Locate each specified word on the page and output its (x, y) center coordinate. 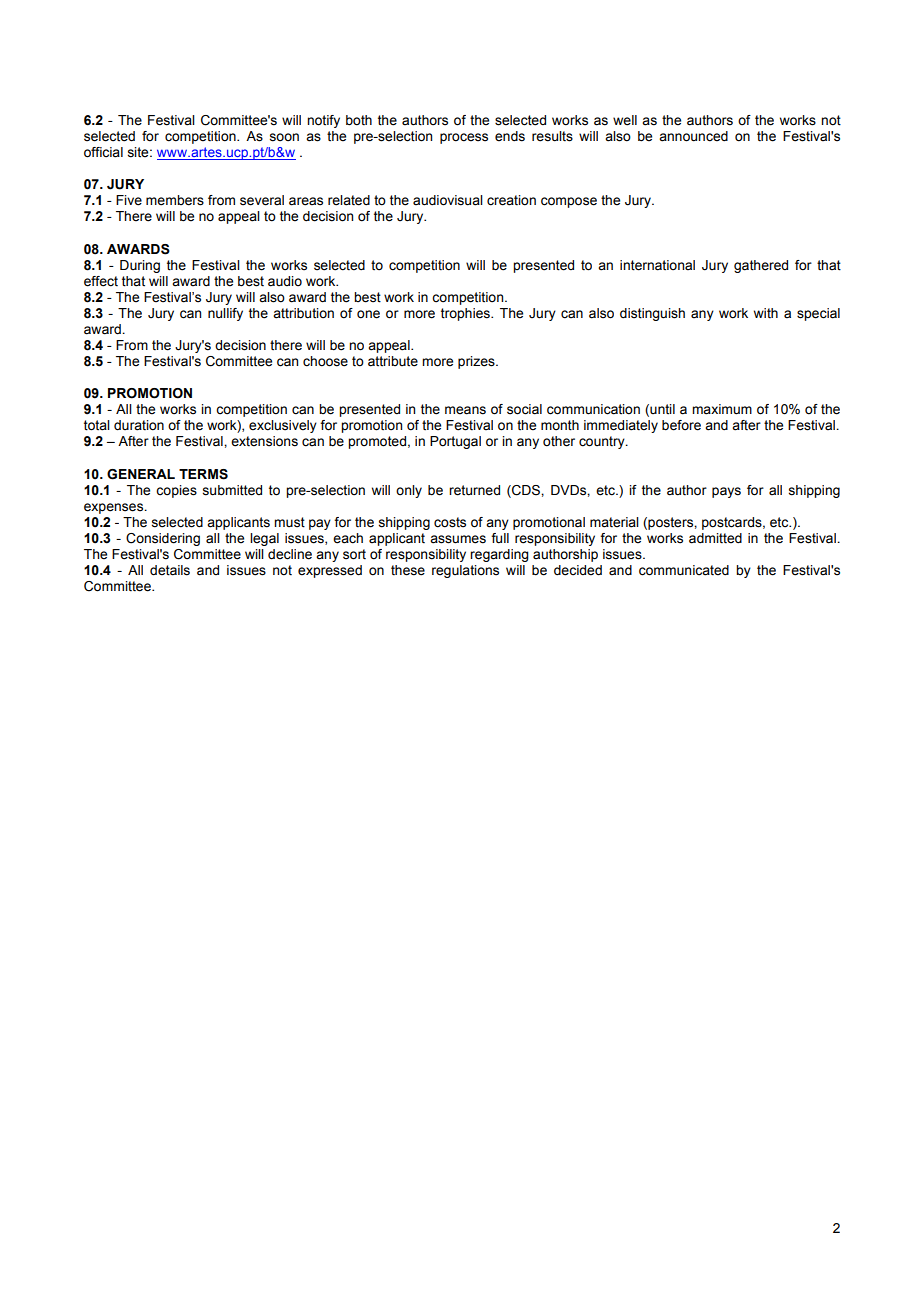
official (103, 152)
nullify (225, 314)
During (140, 266)
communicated (684, 570)
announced (693, 136)
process (464, 138)
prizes (477, 362)
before (681, 425)
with (766, 313)
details (170, 570)
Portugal (455, 442)
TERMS (203, 474)
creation (511, 200)
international (657, 265)
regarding (499, 555)
